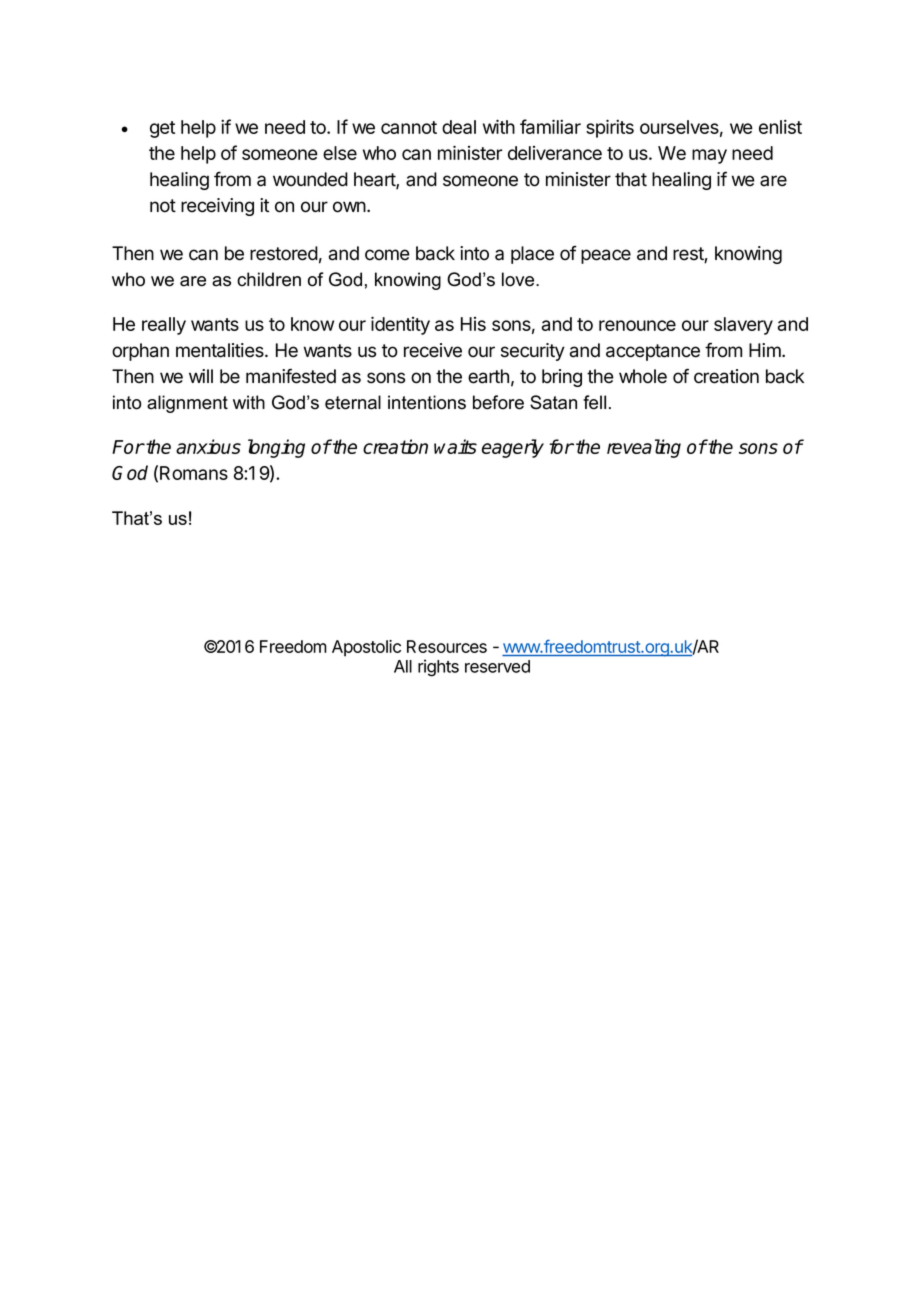 The image size is (924, 1308). What do you see at coordinates (164, 326) in the image?
I see `really` at bounding box center [164, 326].
